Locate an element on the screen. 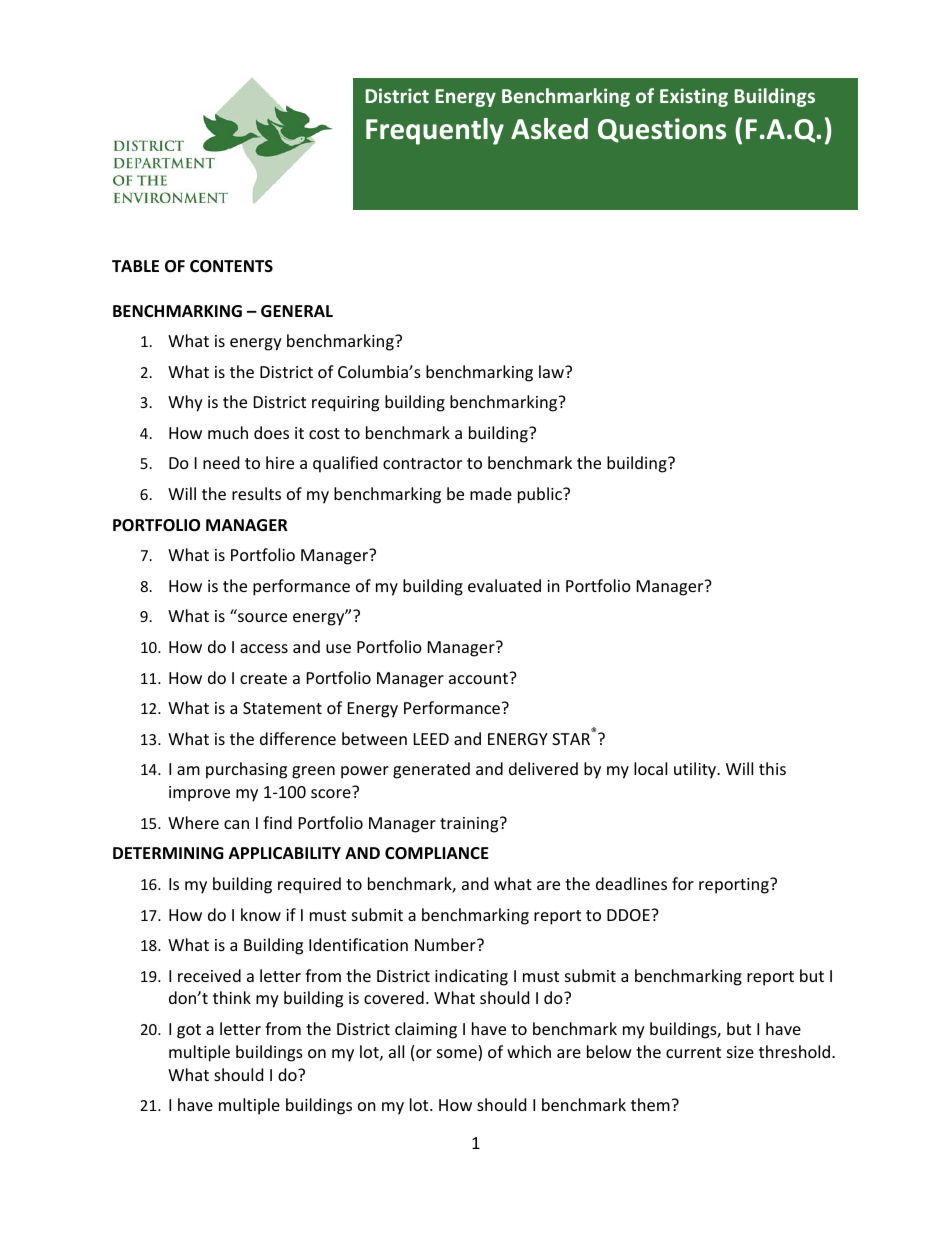 This screenshot has height=1233, width=952. law is located at coordinates (552, 371).
